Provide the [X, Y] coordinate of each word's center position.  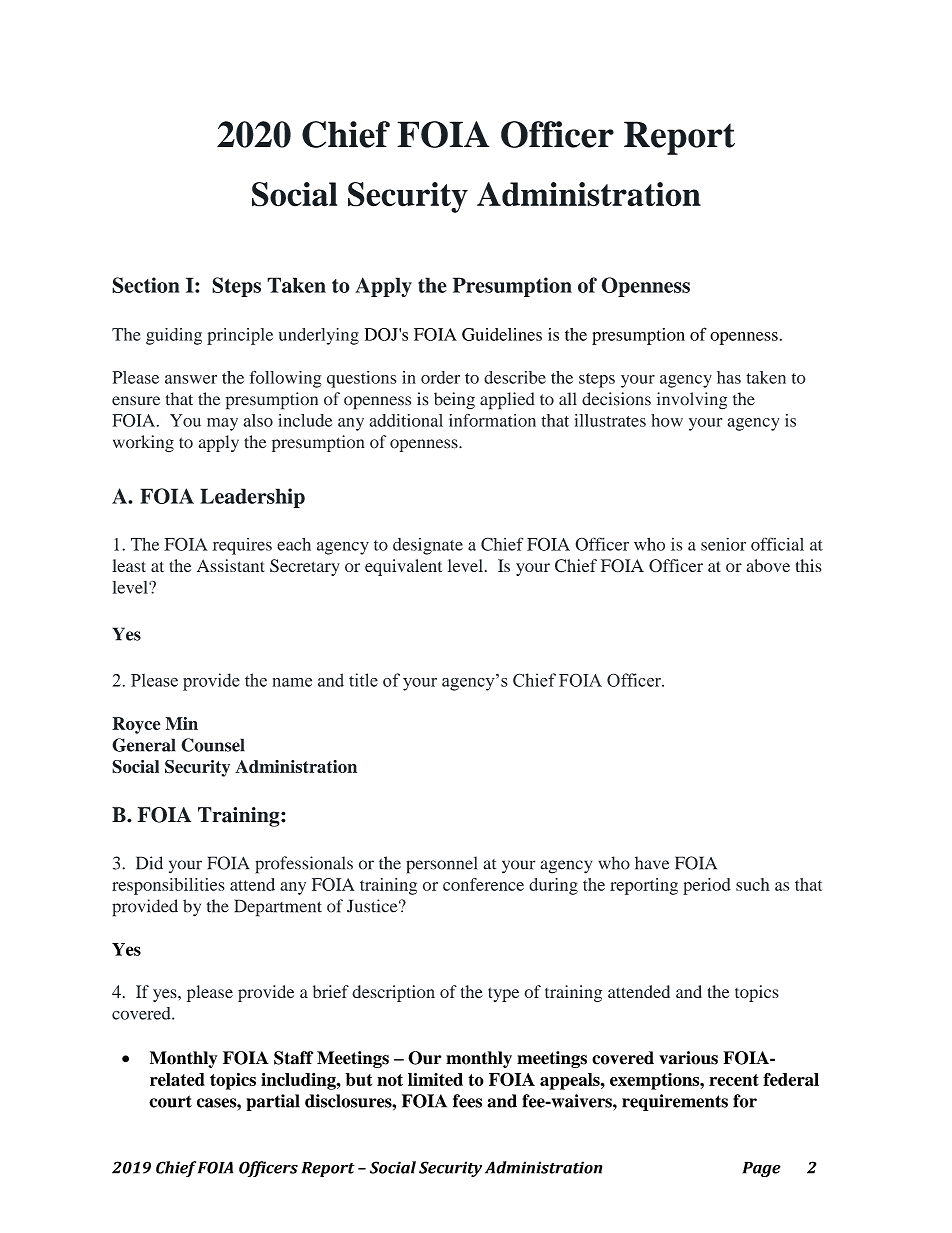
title [363, 680]
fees [467, 1101]
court [170, 1101]
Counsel [213, 745]
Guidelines [502, 334]
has [729, 377]
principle [240, 336]
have [652, 863]
